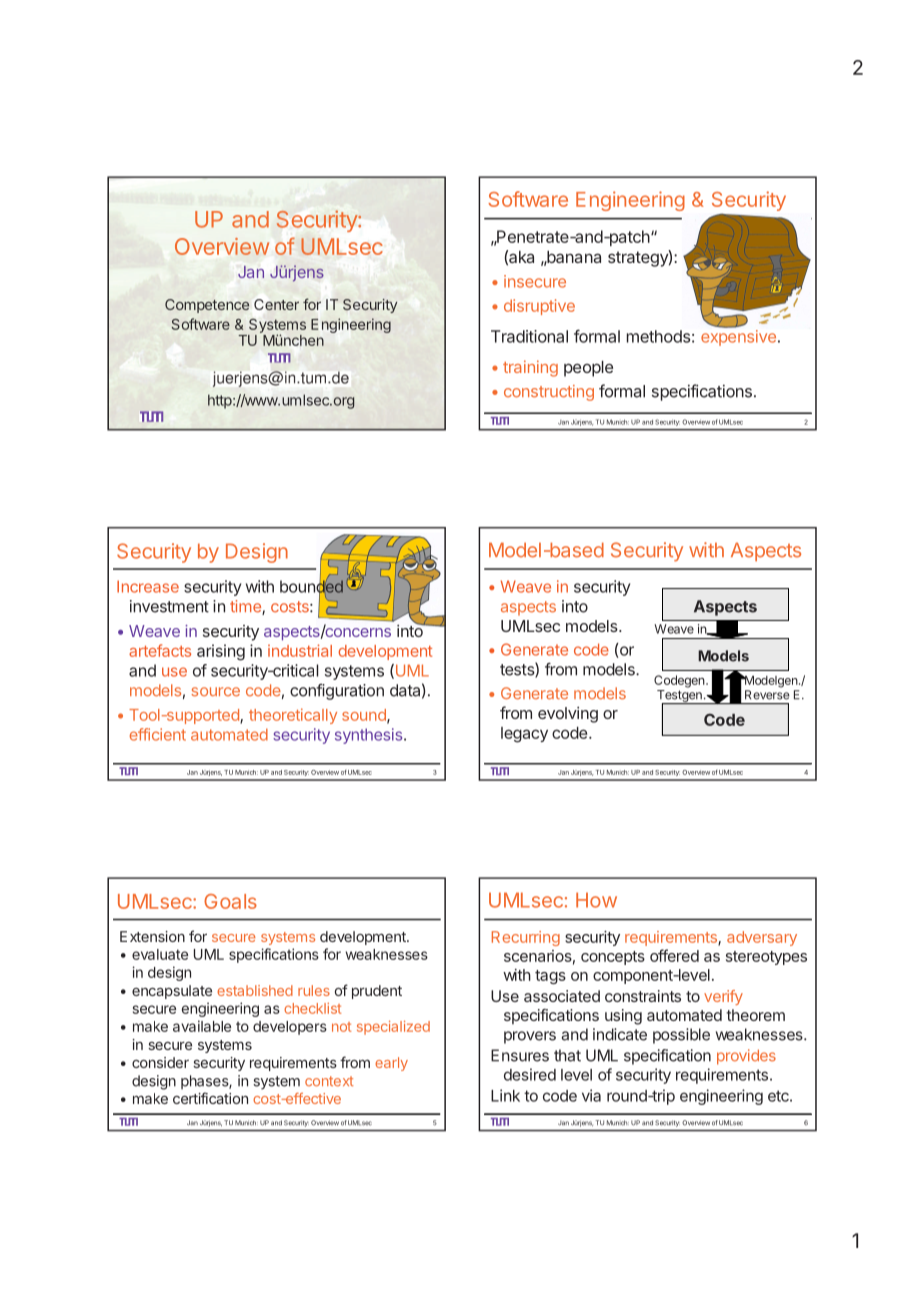 Image resolution: width=924 pixels, height=1308 pixels. What do you see at coordinates (658, 336) in the screenshot?
I see `methods` at bounding box center [658, 336].
